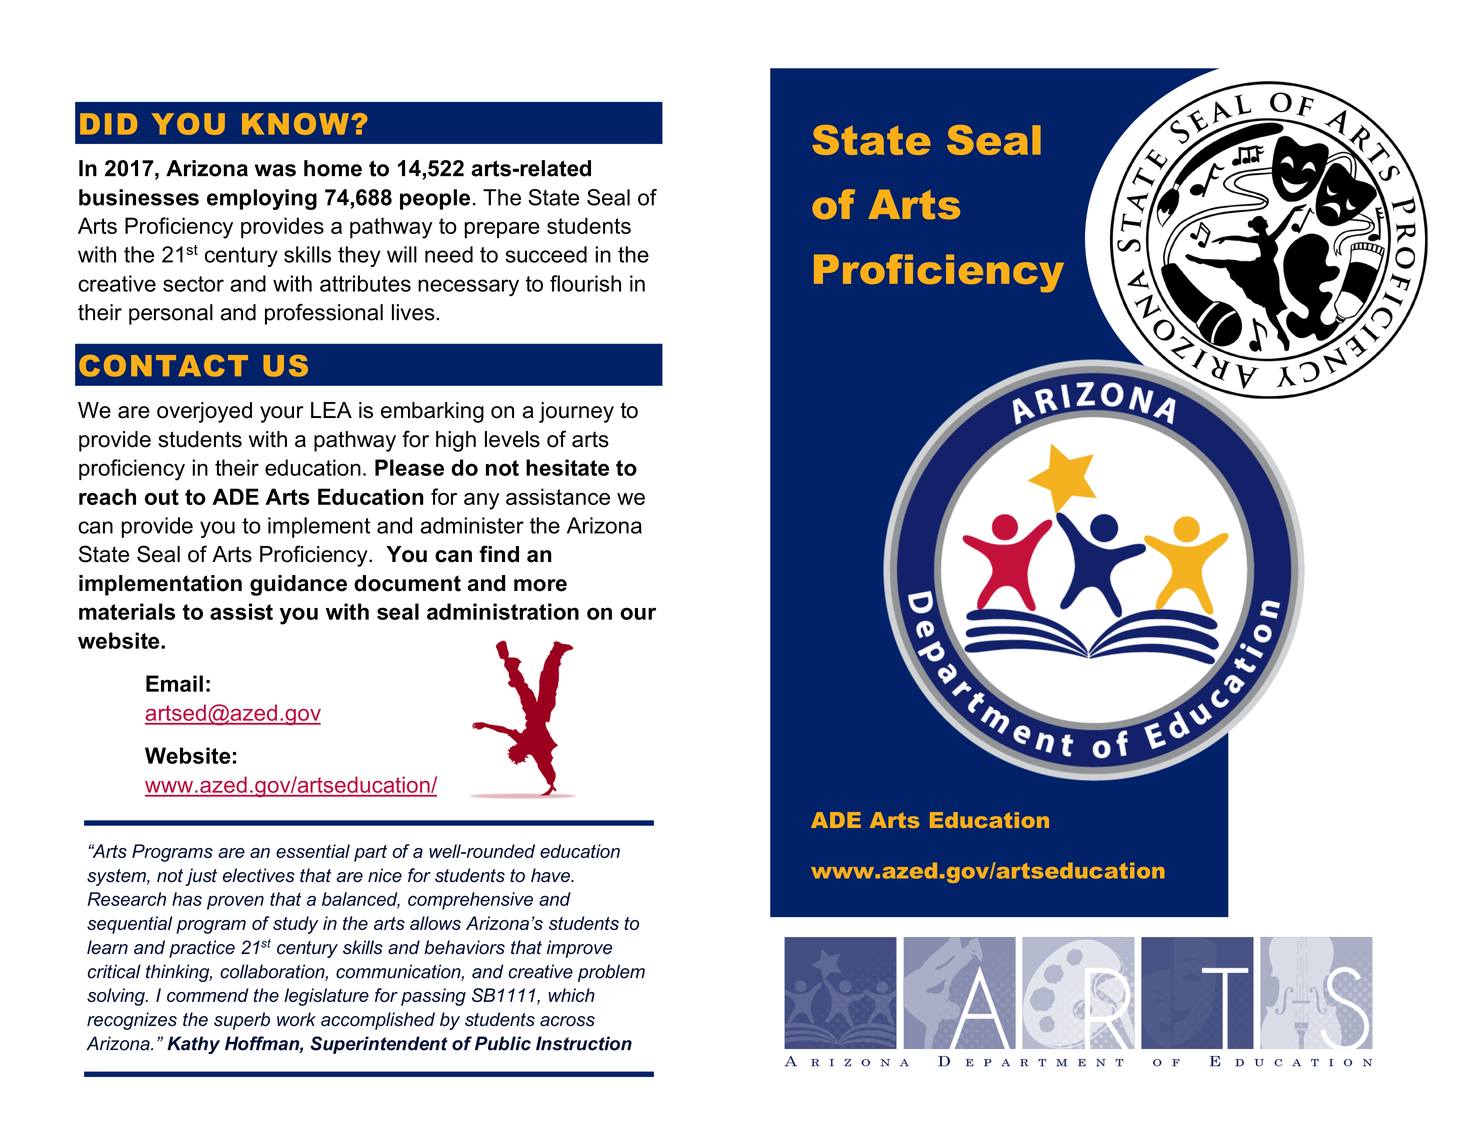 This image has width=1476, height=1140. What do you see at coordinates (567, 1021) in the image?
I see `across` at bounding box center [567, 1021].
